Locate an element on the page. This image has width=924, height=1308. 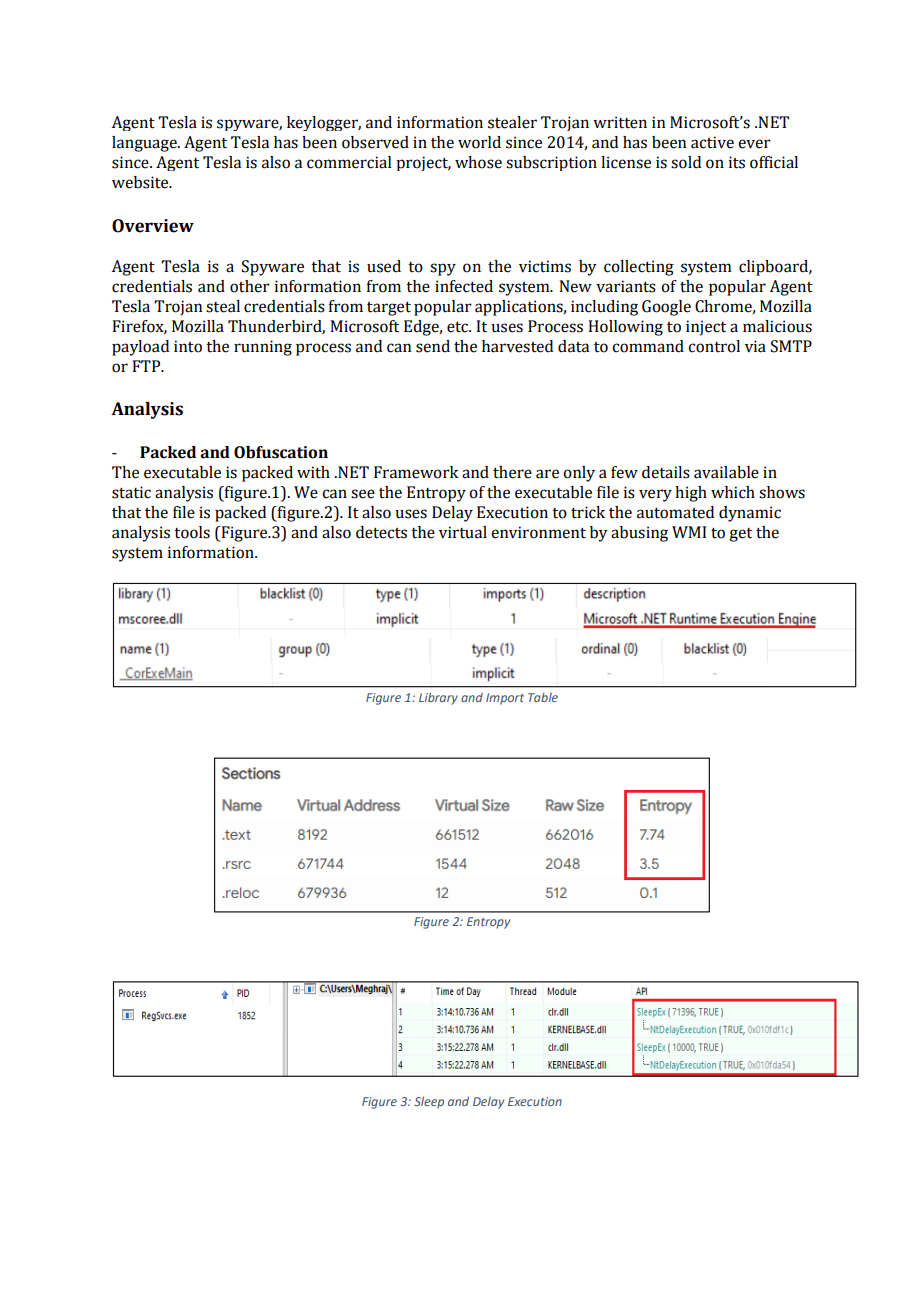
virtual is located at coordinates (463, 532).
